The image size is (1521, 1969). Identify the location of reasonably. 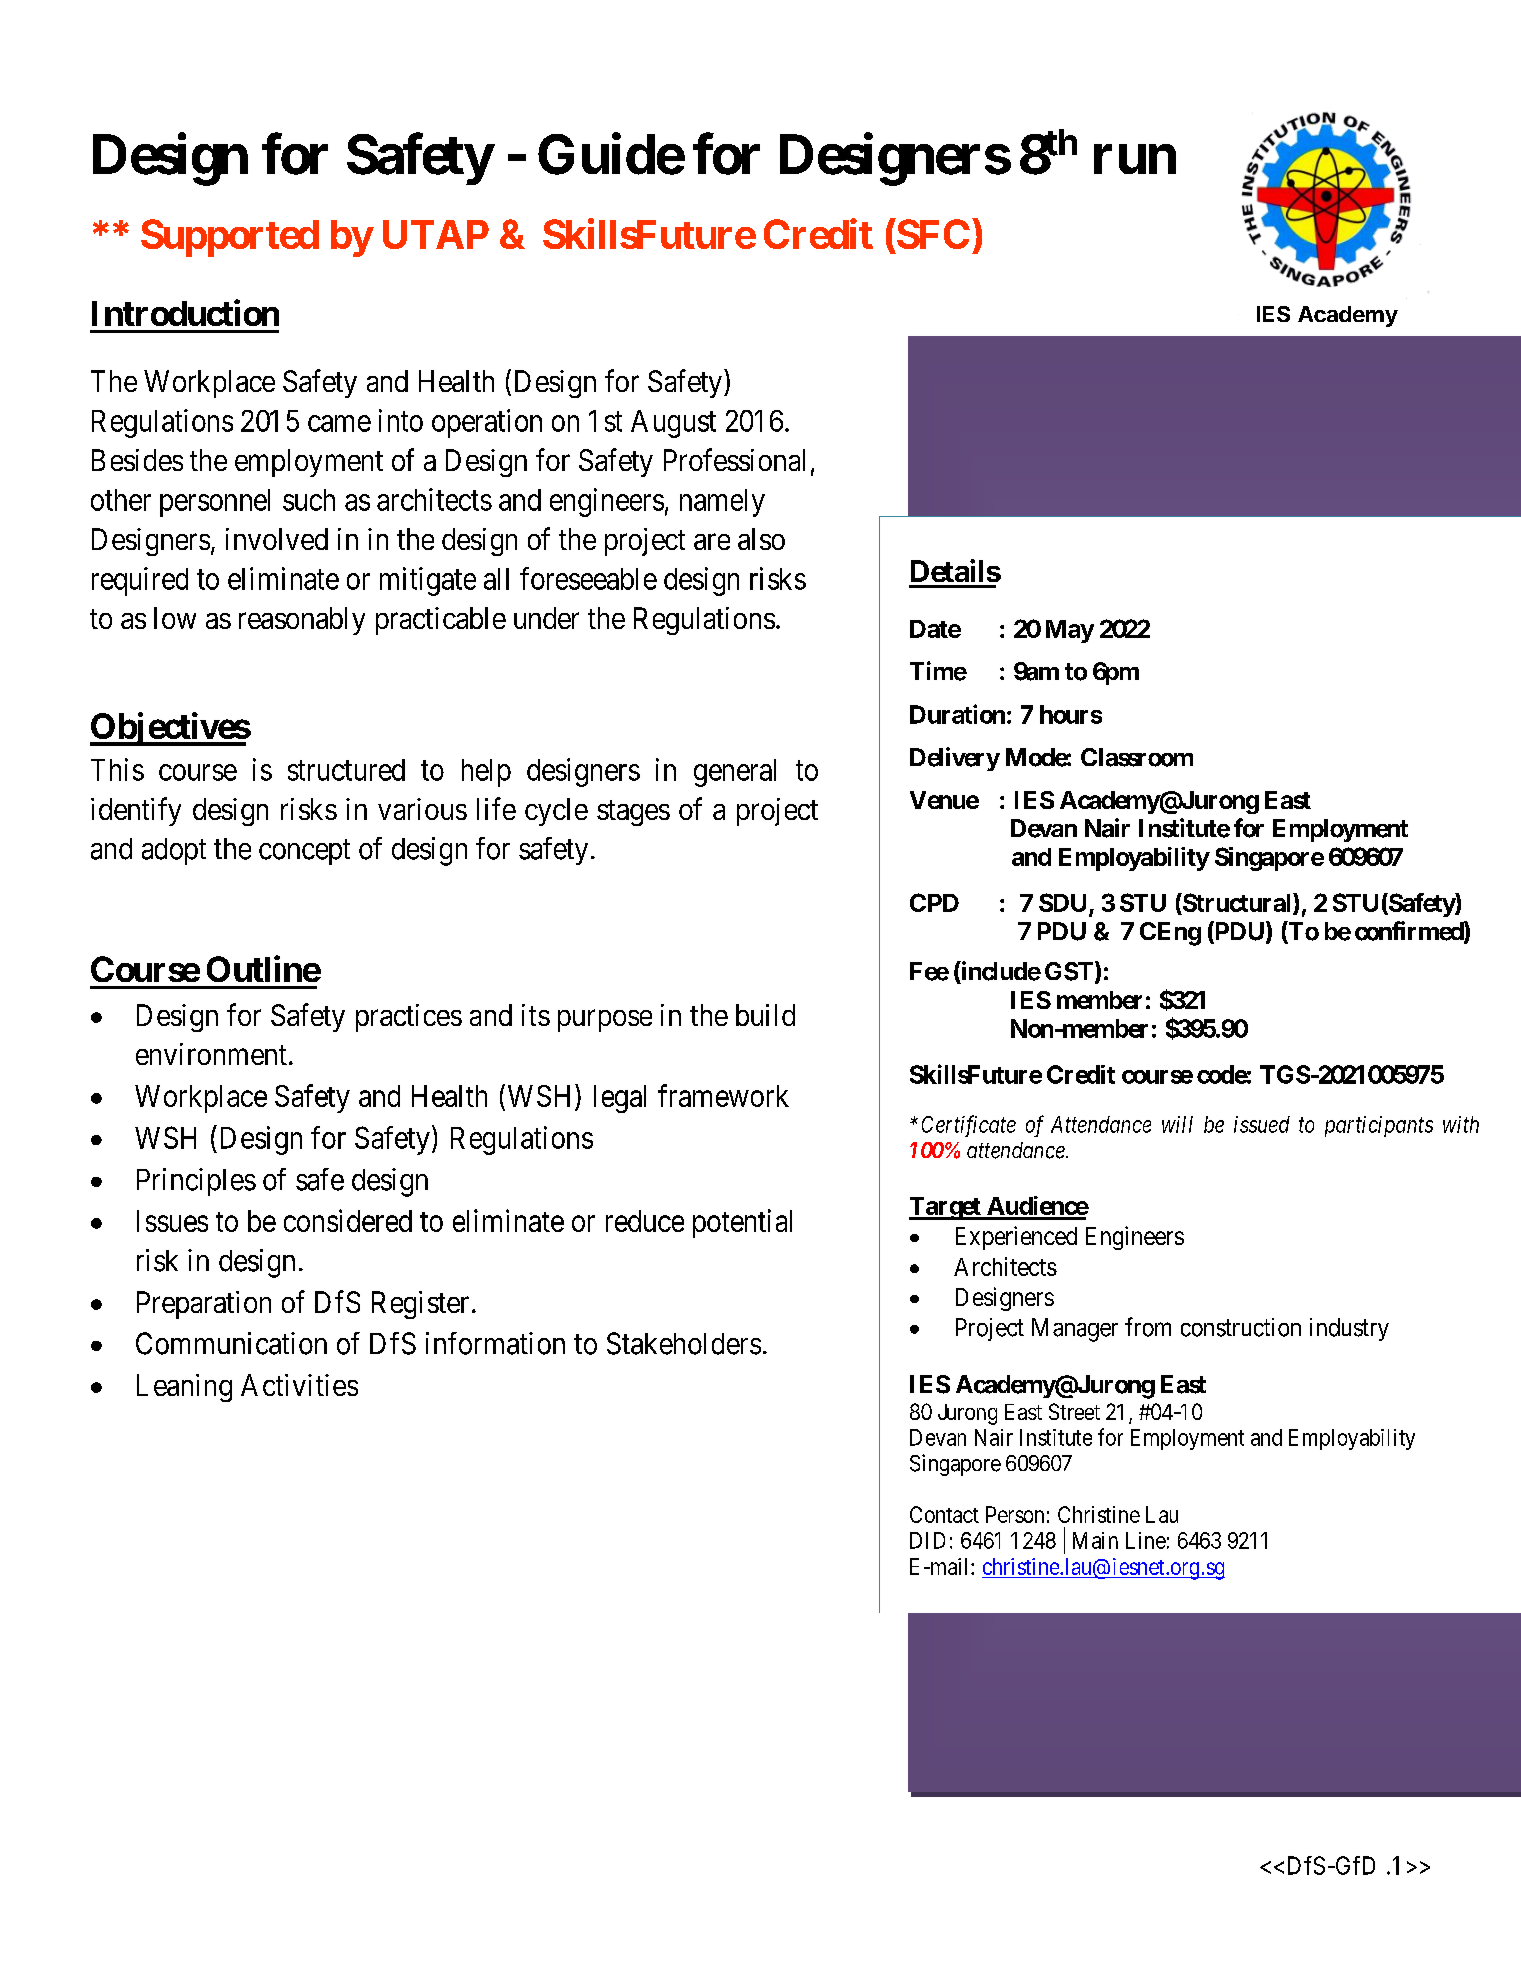
(302, 621).
